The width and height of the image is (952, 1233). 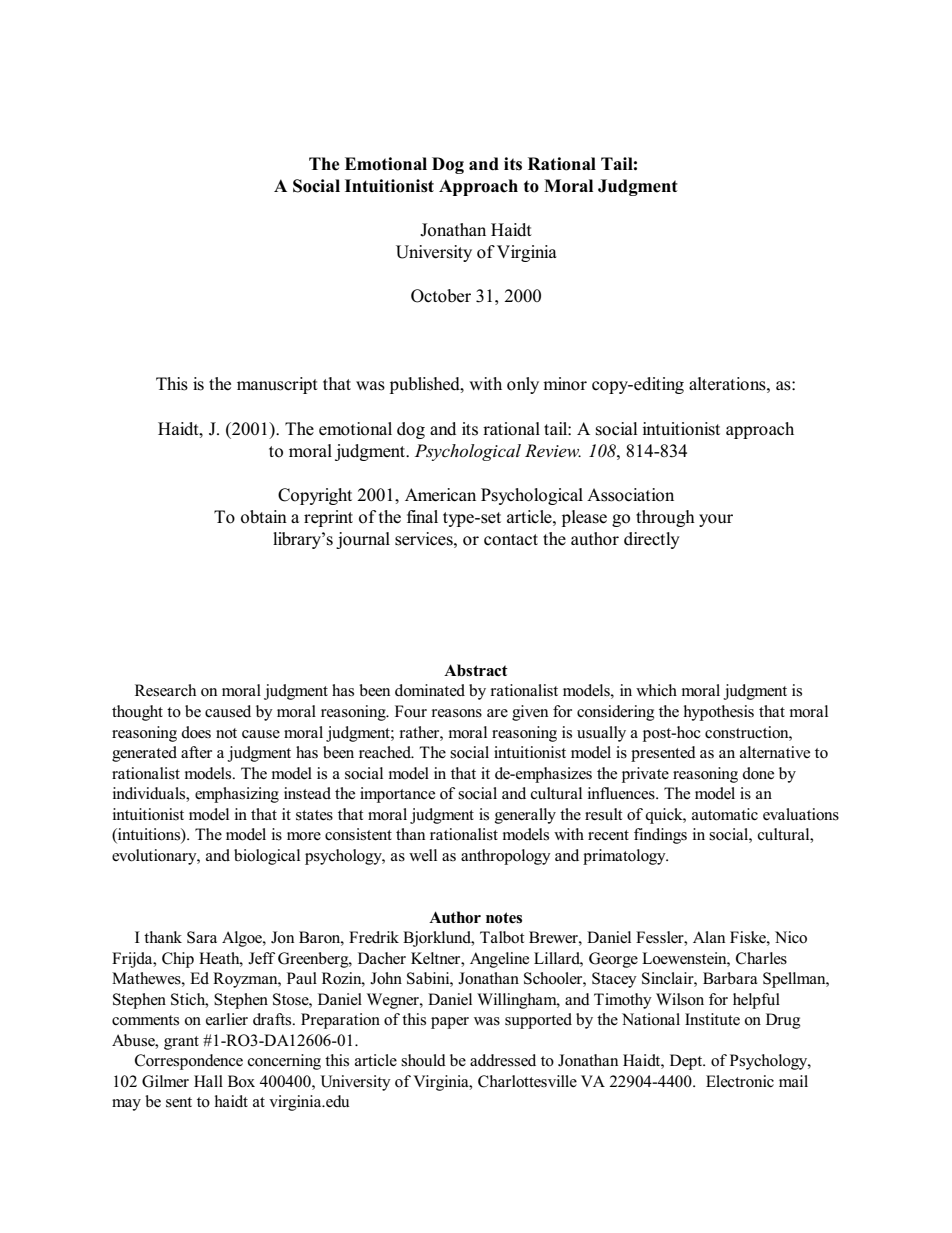 What do you see at coordinates (503, 1060) in the image?
I see `addressed` at bounding box center [503, 1060].
